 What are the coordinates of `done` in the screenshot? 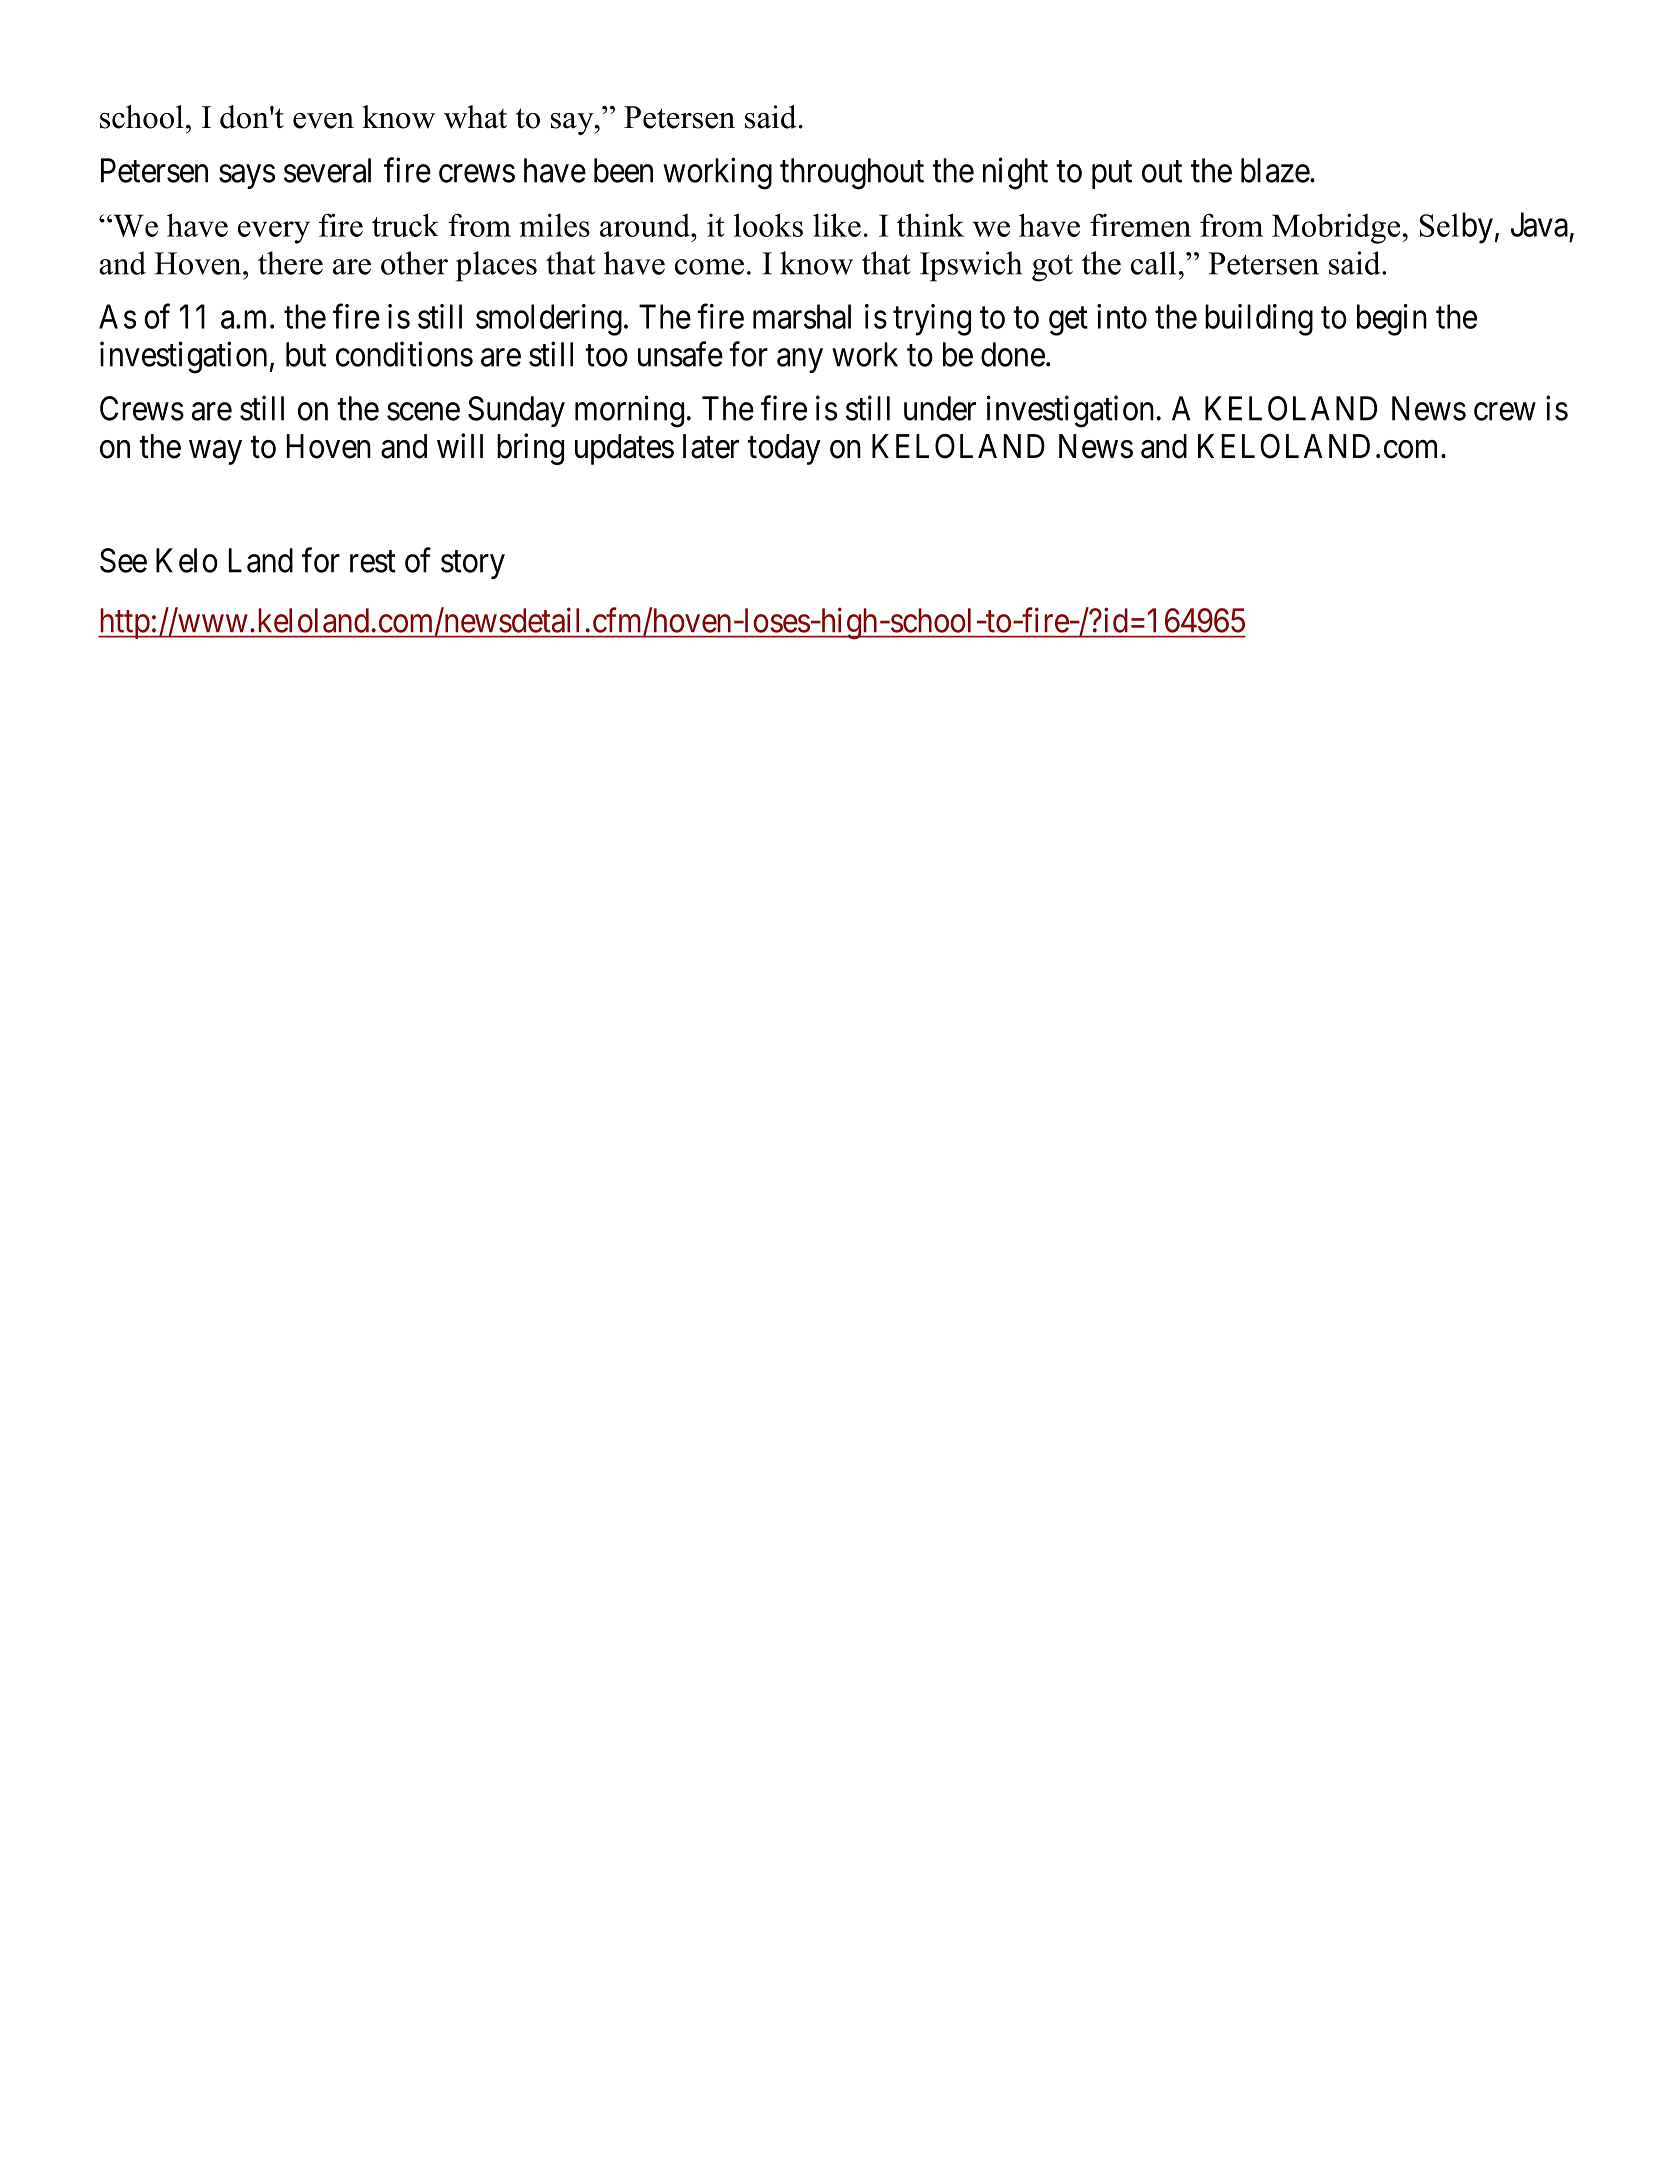 It's located at (1013, 354).
